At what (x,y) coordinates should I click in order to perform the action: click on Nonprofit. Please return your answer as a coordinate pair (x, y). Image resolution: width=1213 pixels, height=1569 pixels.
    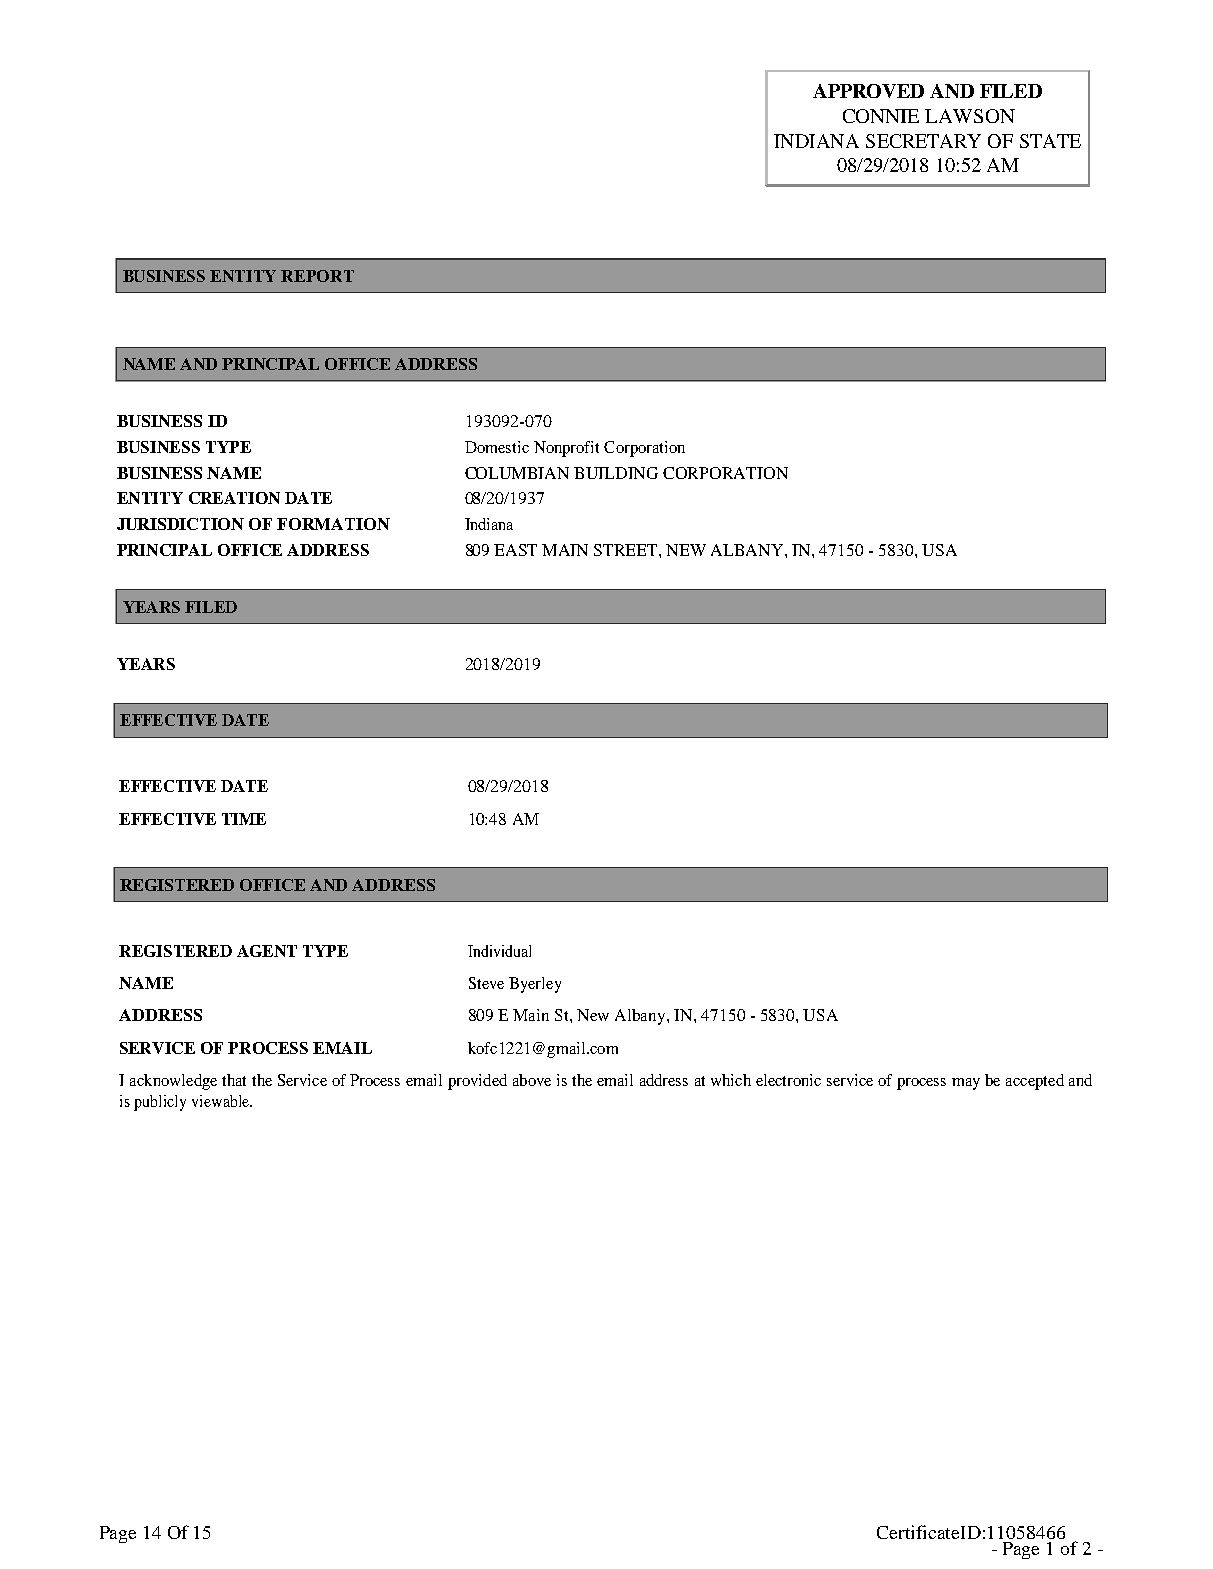
    Looking at the image, I should click on (566, 449).
